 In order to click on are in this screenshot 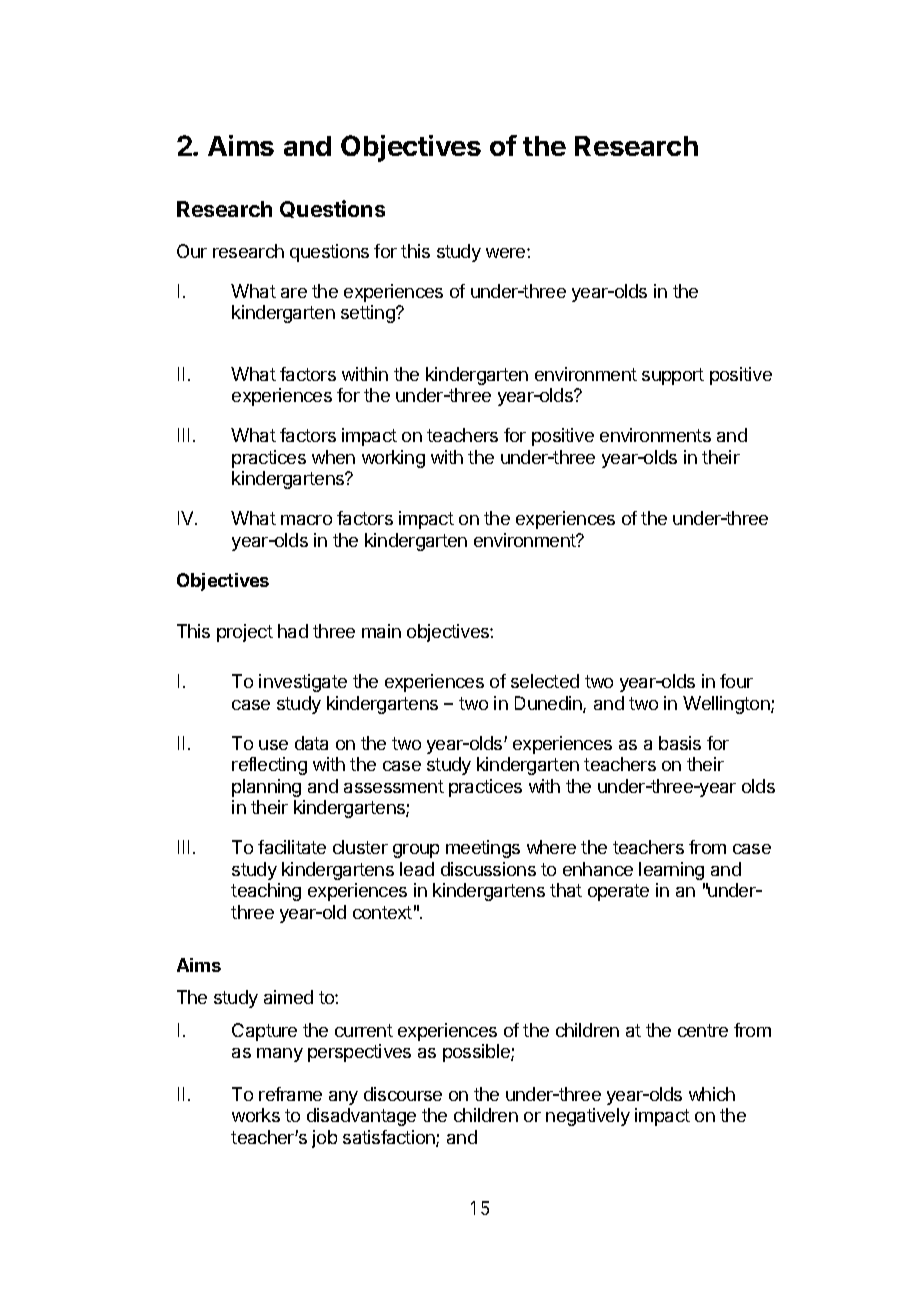, I will do `click(294, 293)`.
